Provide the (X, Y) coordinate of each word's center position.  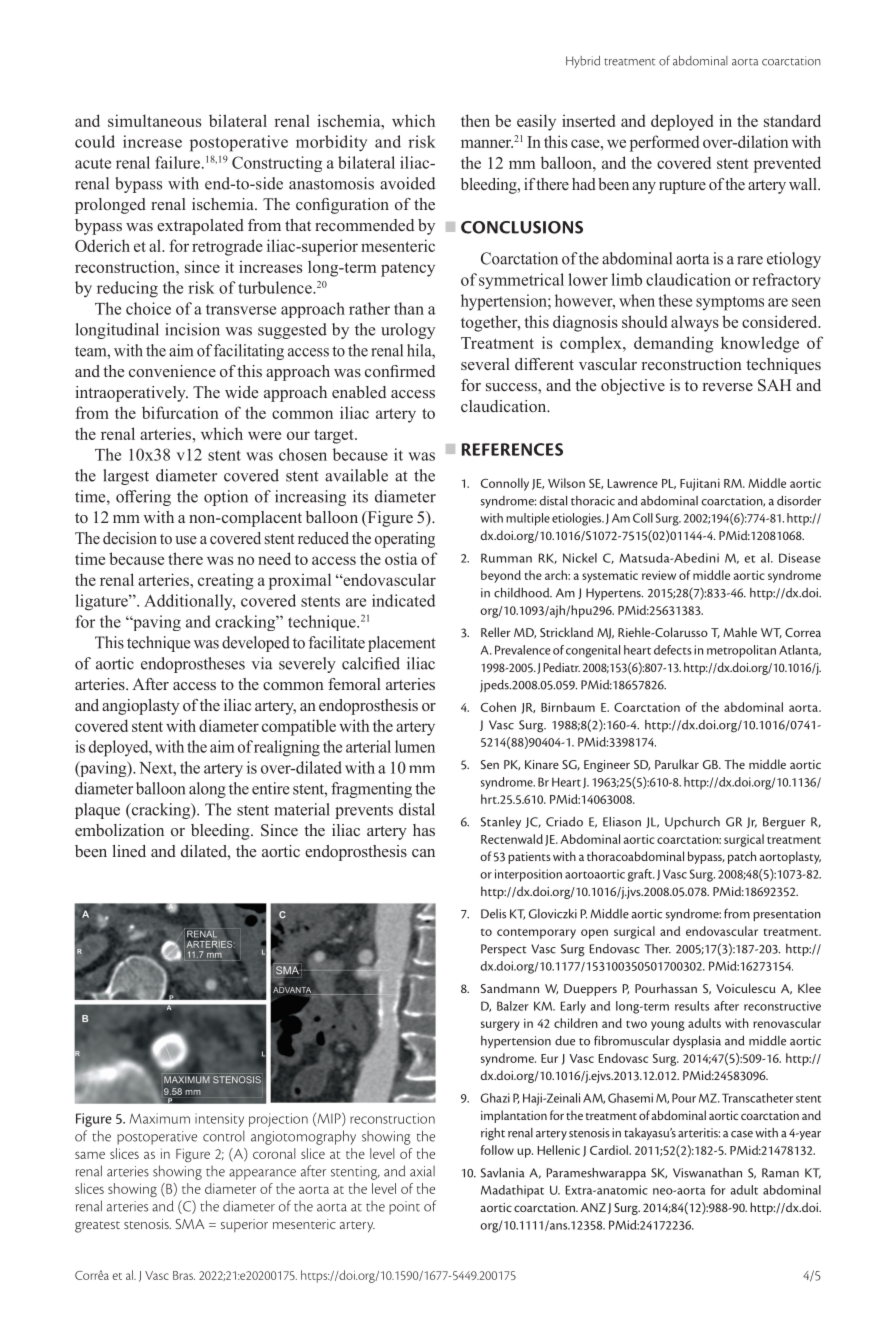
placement (402, 644)
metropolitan (741, 651)
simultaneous (154, 120)
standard (792, 120)
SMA (190, 1224)
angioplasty (141, 707)
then (475, 120)
